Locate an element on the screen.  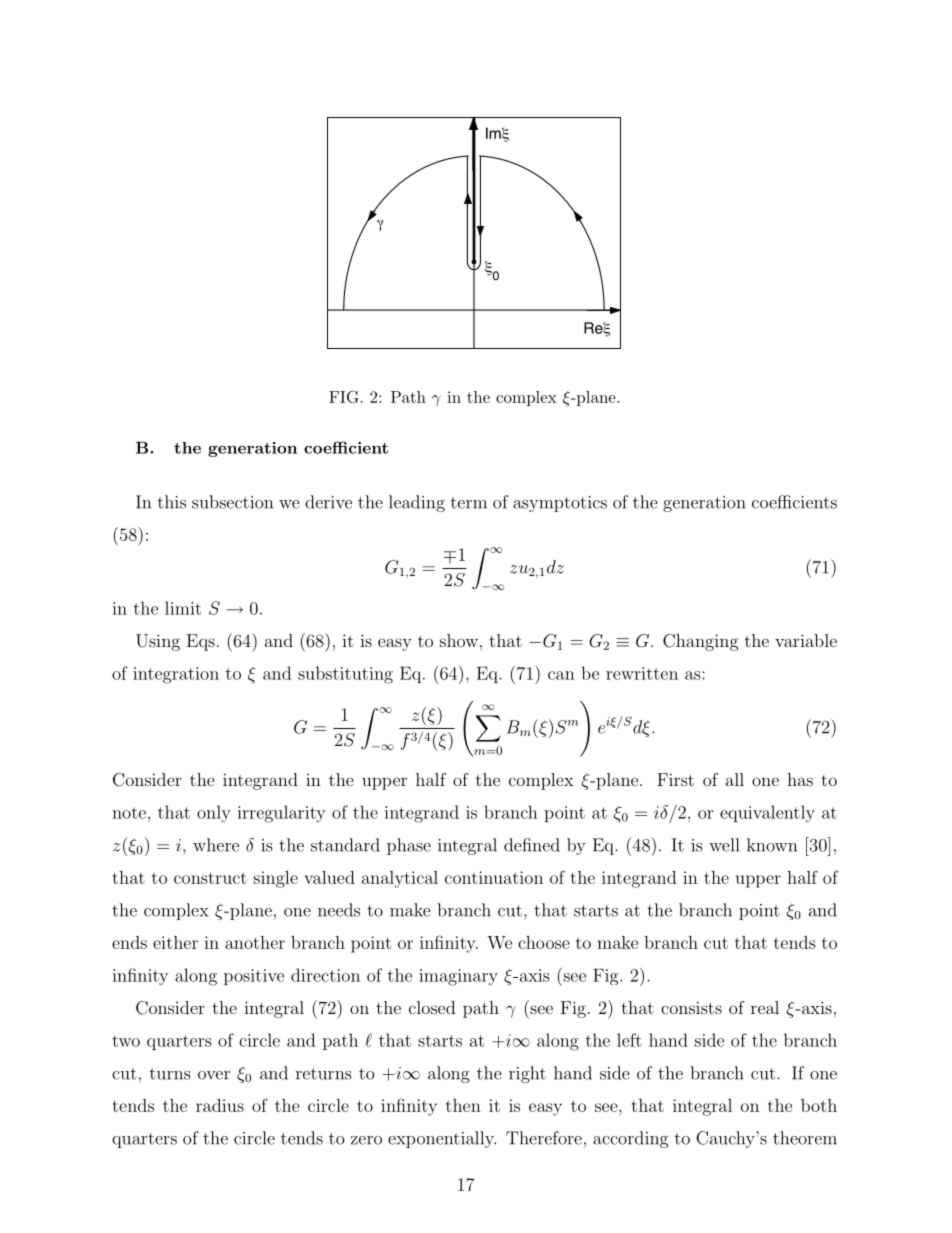
term is located at coordinates (469, 503).
